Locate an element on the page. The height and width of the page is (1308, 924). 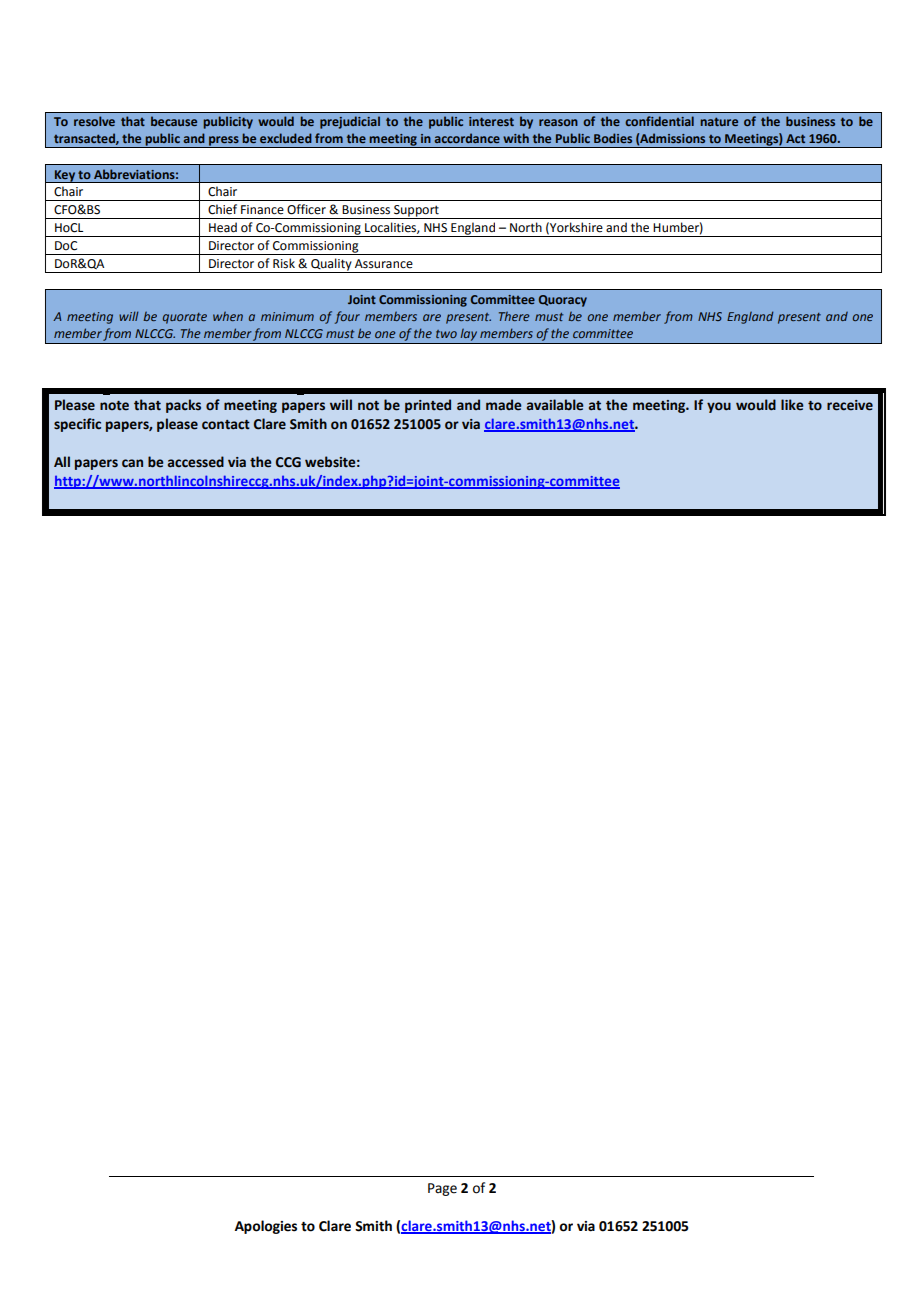
you is located at coordinates (719, 407).
